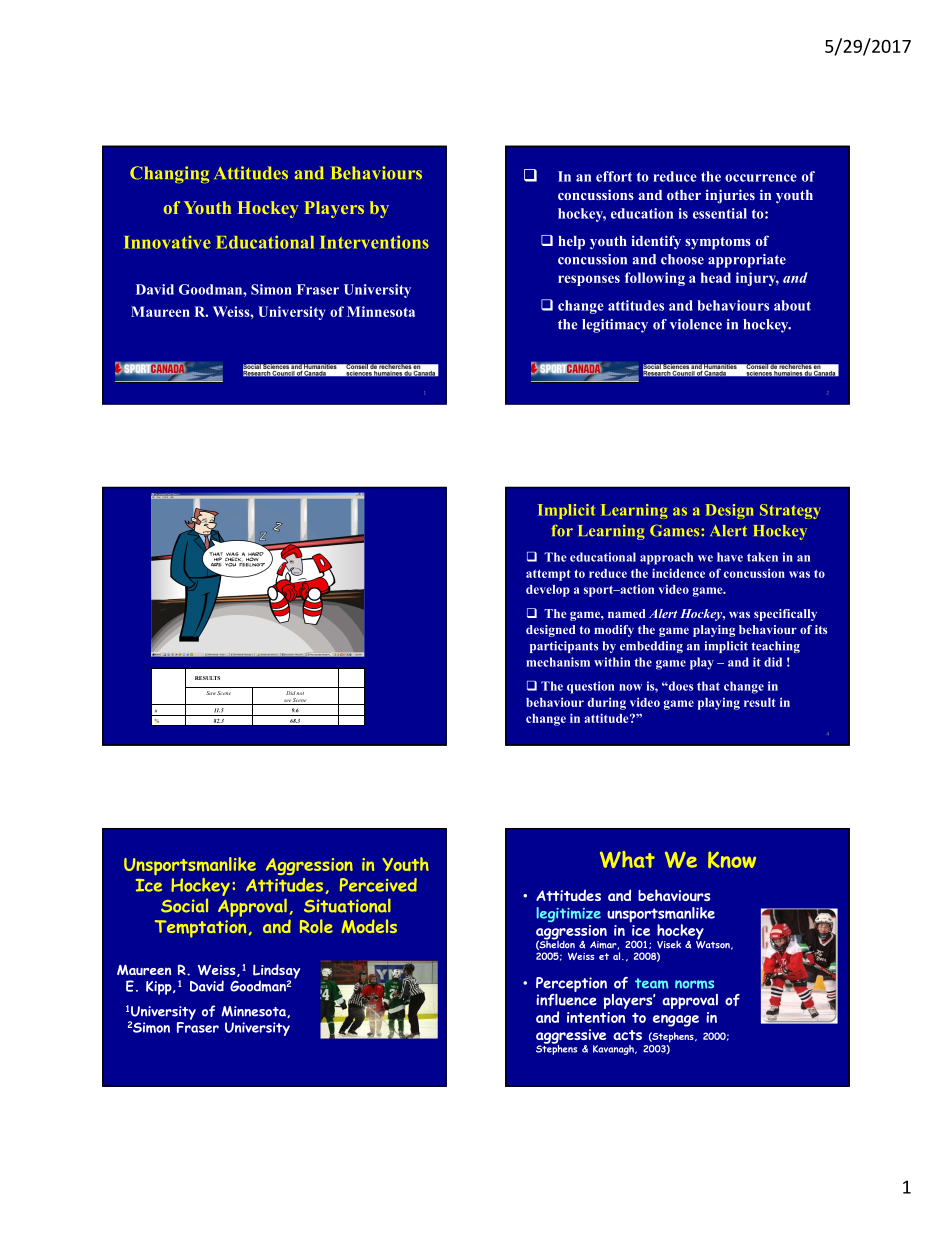  I want to click on injuries, so click(730, 196).
